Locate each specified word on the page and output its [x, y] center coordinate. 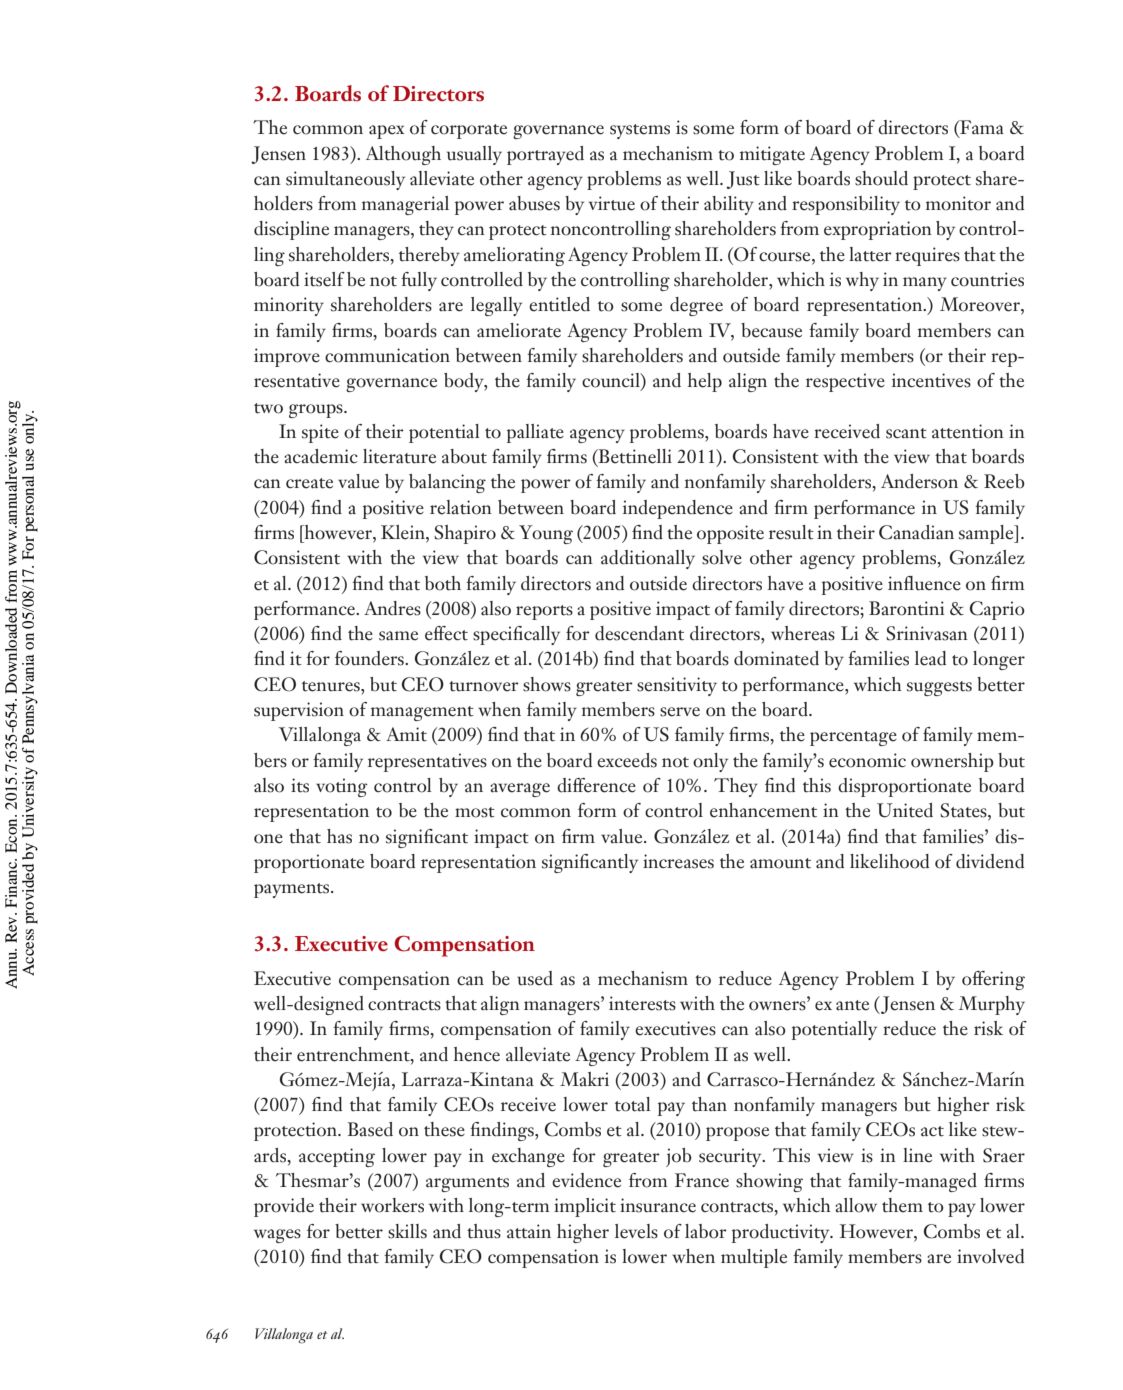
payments [293, 890]
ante [852, 1005]
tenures [332, 686]
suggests [939, 688]
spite [320, 433]
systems [640, 131]
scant [906, 433]
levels [636, 1231]
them [902, 1205]
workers [392, 1205]
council [612, 381]
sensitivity [677, 686]
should [881, 178]
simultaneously [345, 180]
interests [642, 1003]
